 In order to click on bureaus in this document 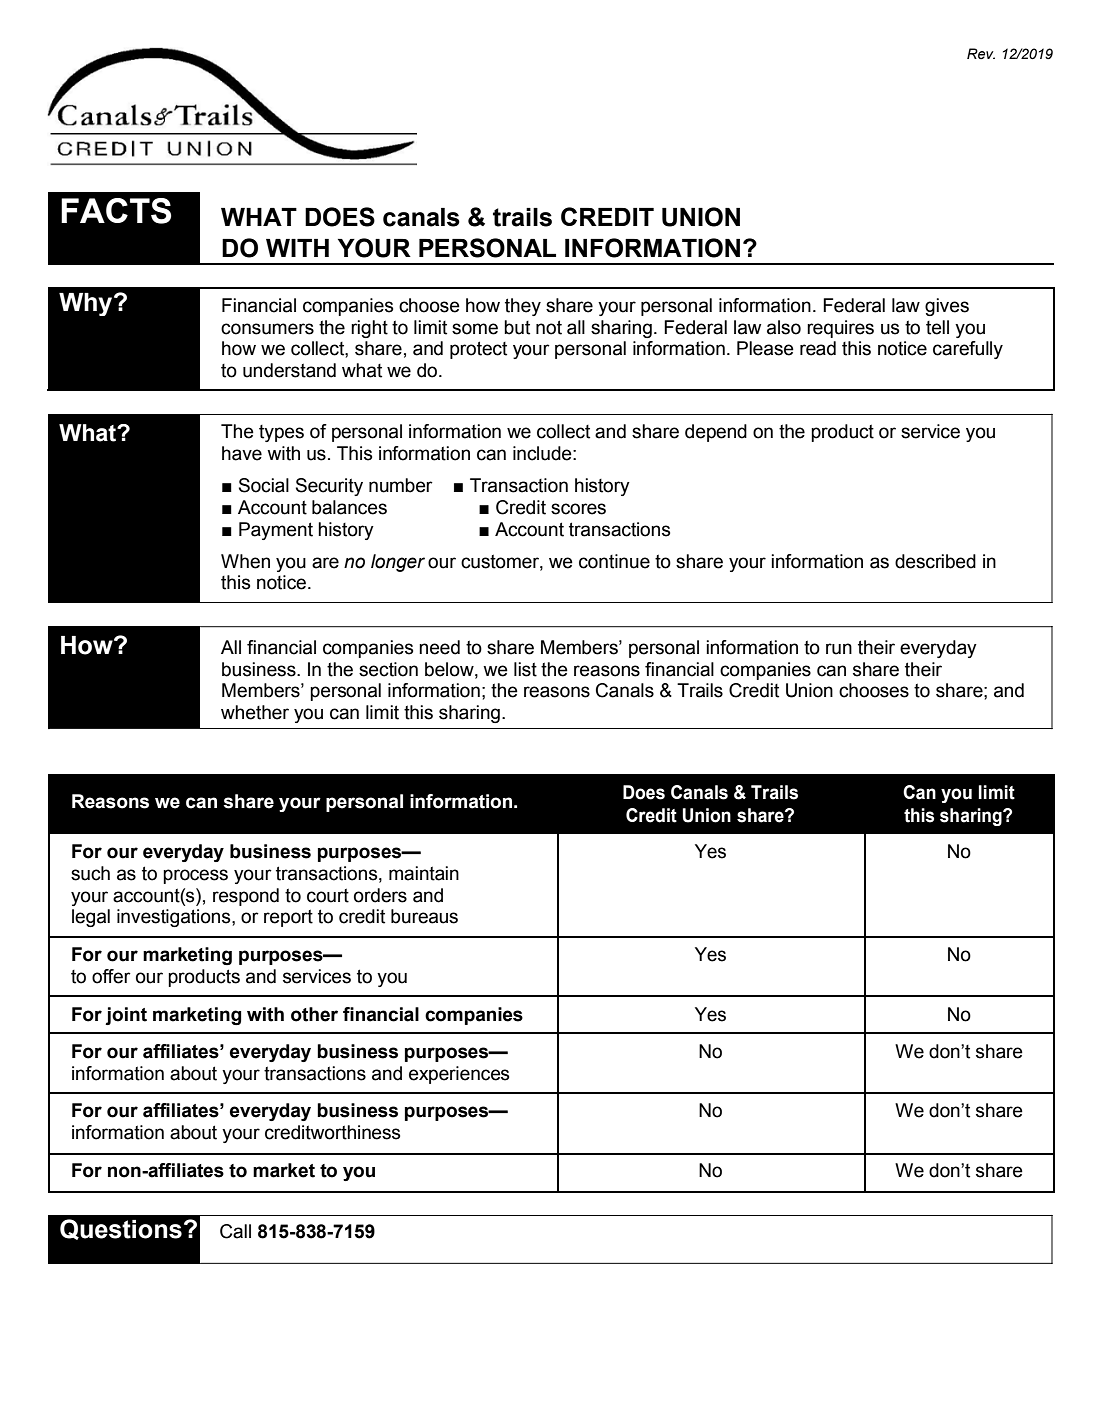, I will do `click(424, 916)`.
